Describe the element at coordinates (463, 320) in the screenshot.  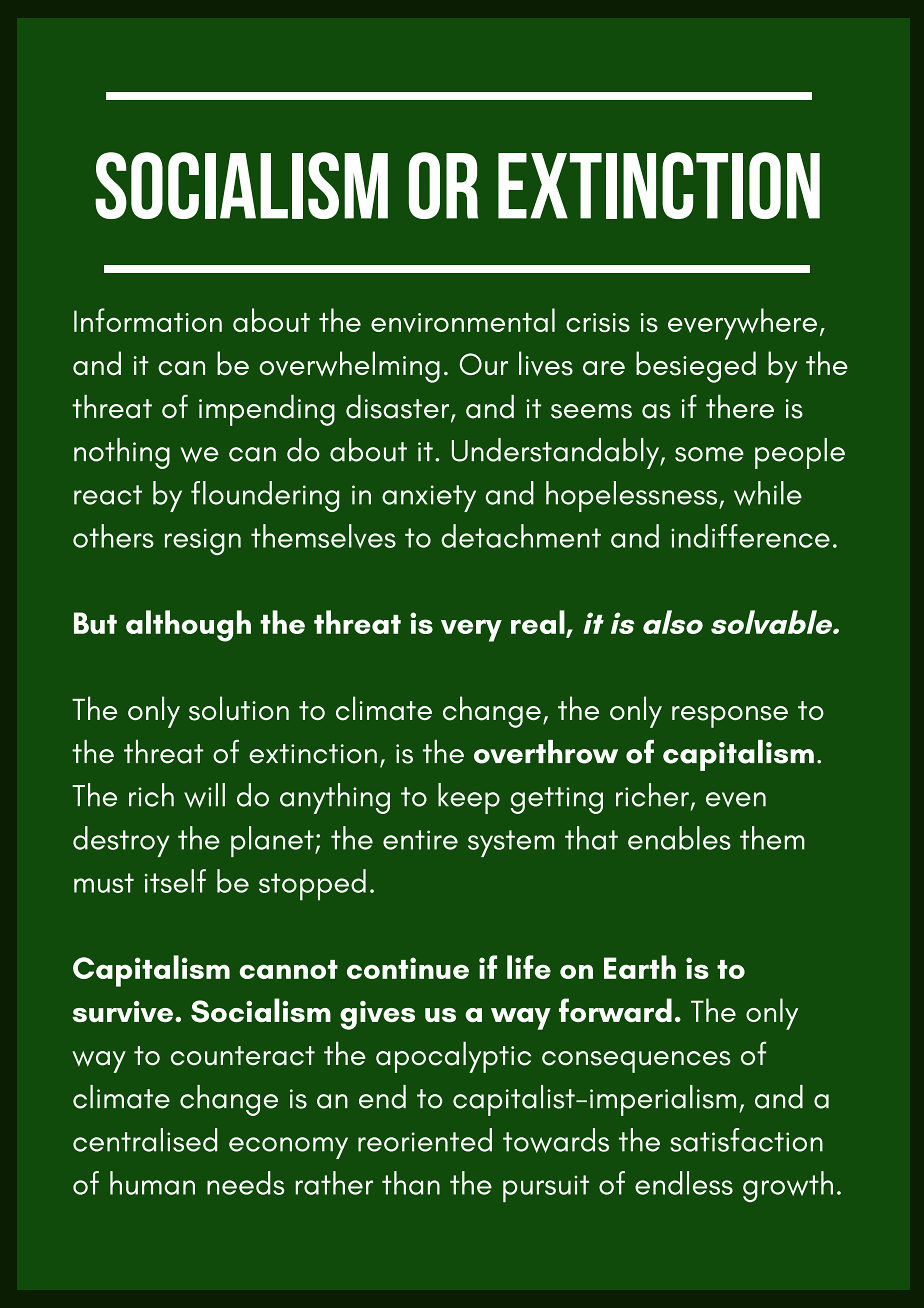
I see `environmental` at that location.
